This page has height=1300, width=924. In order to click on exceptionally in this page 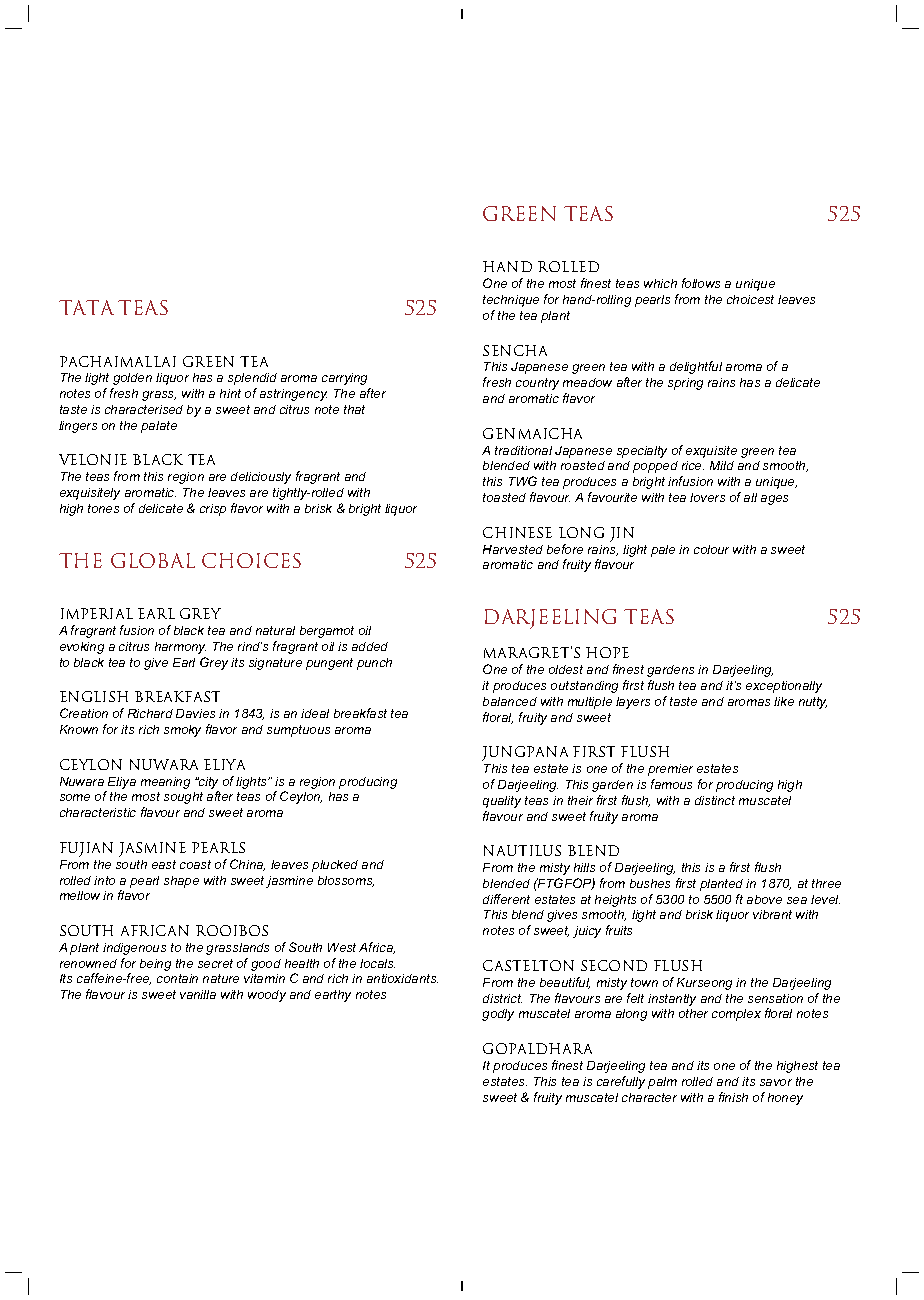, I will do `click(784, 687)`.
